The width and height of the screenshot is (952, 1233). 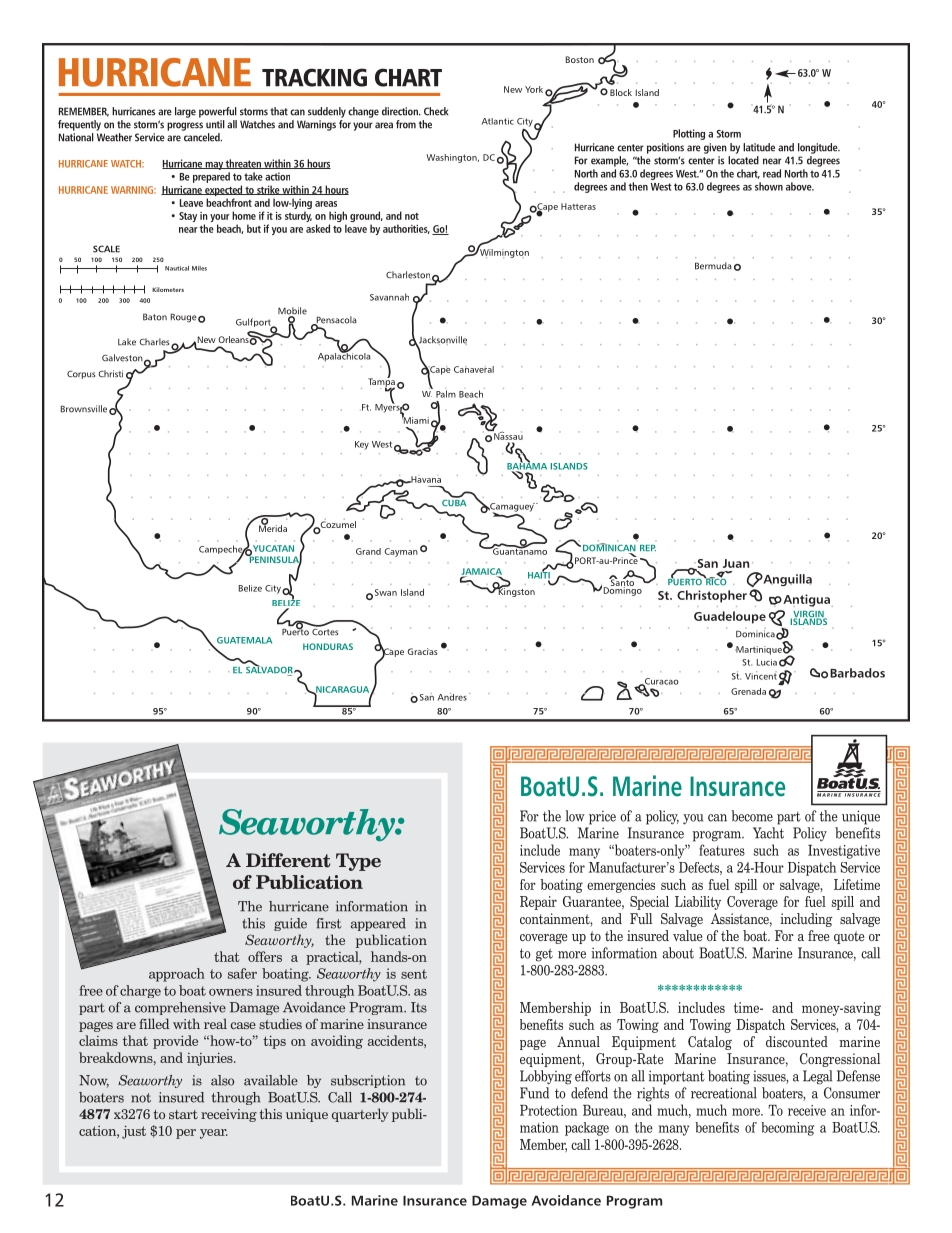 I want to click on Check, so click(x=436, y=111).
